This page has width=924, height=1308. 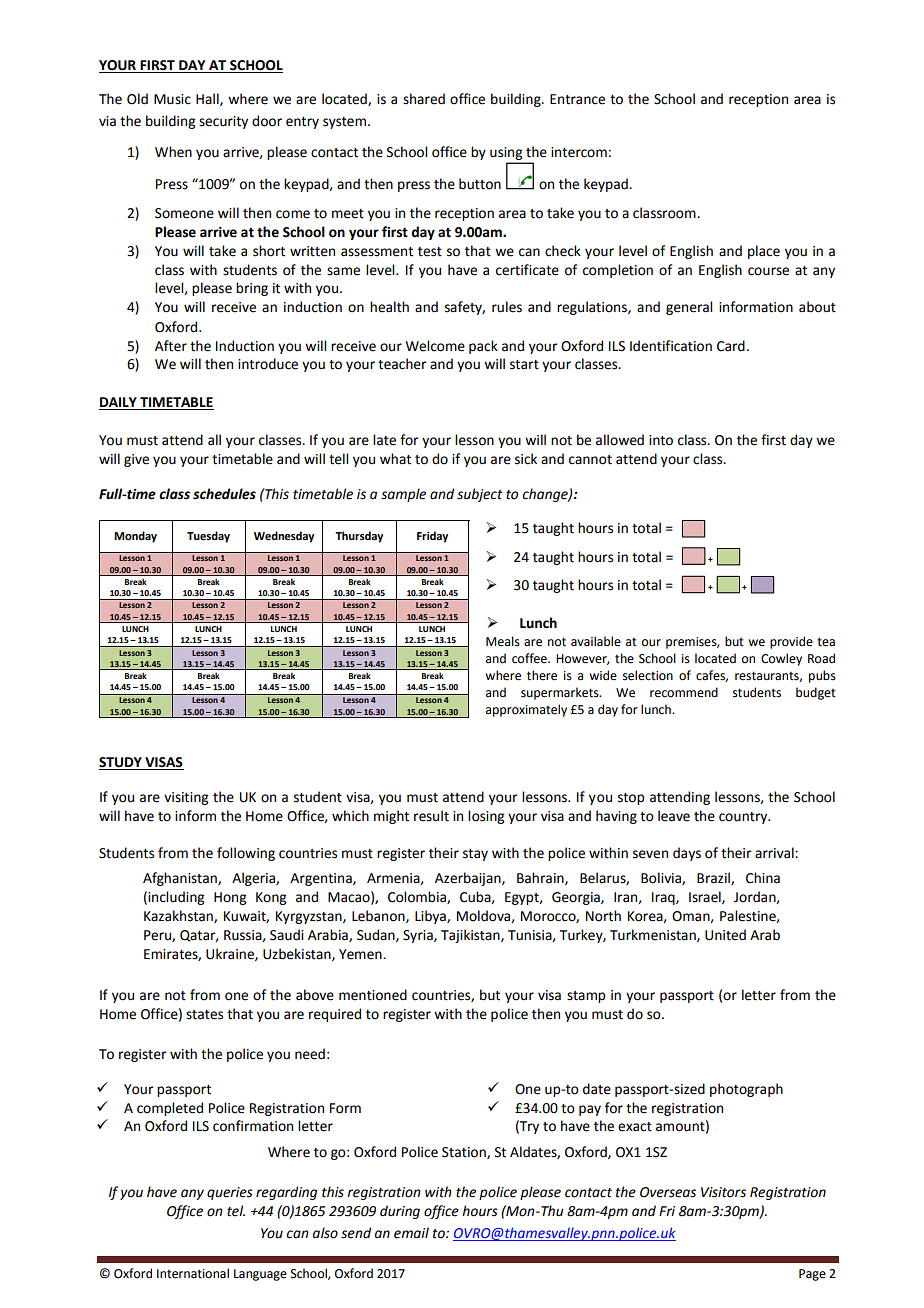 I want to click on STUDY, so click(x=121, y=763).
